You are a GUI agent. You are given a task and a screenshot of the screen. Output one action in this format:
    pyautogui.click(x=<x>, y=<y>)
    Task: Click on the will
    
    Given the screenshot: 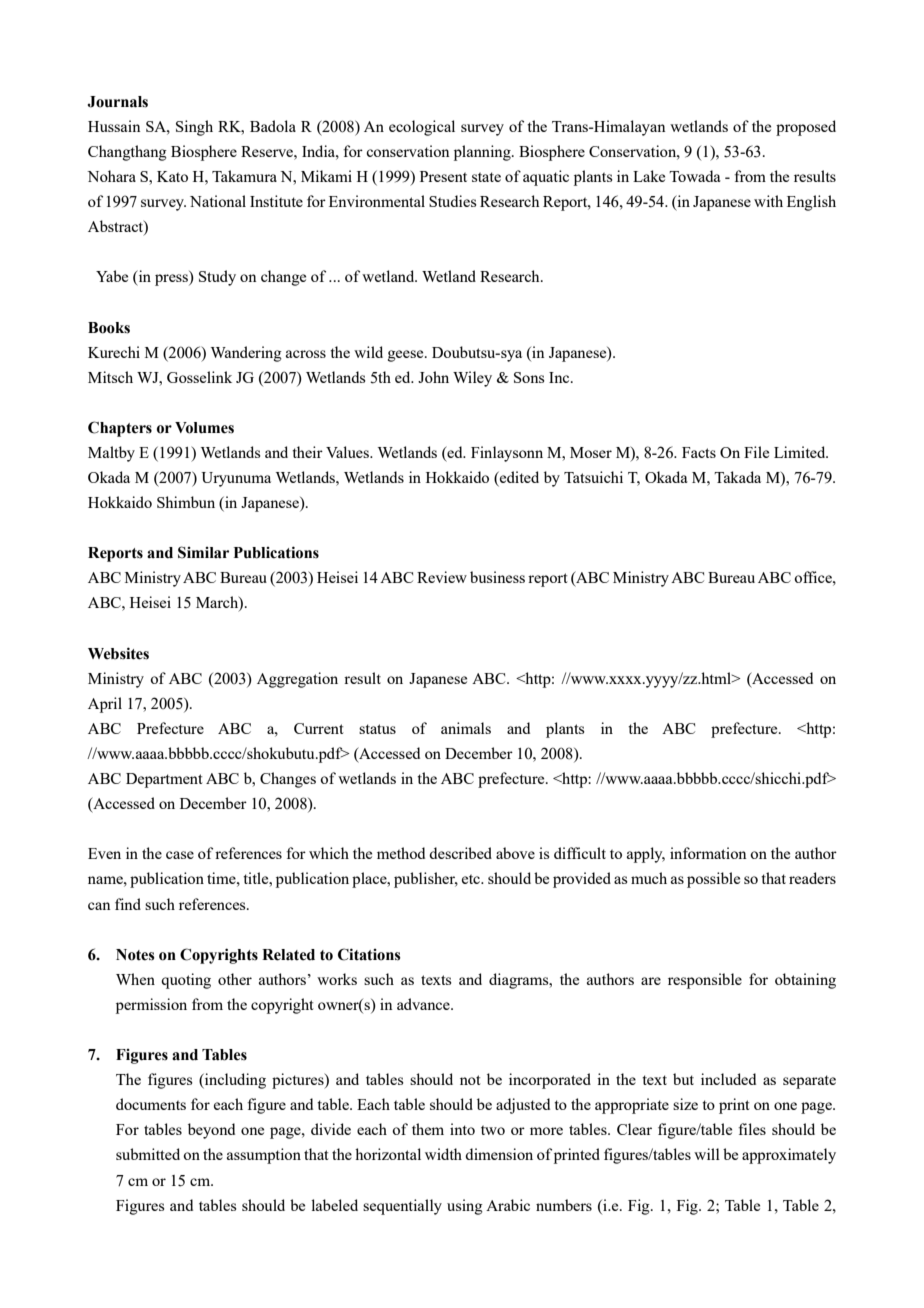 What is the action you would take?
    pyautogui.click(x=707, y=1154)
